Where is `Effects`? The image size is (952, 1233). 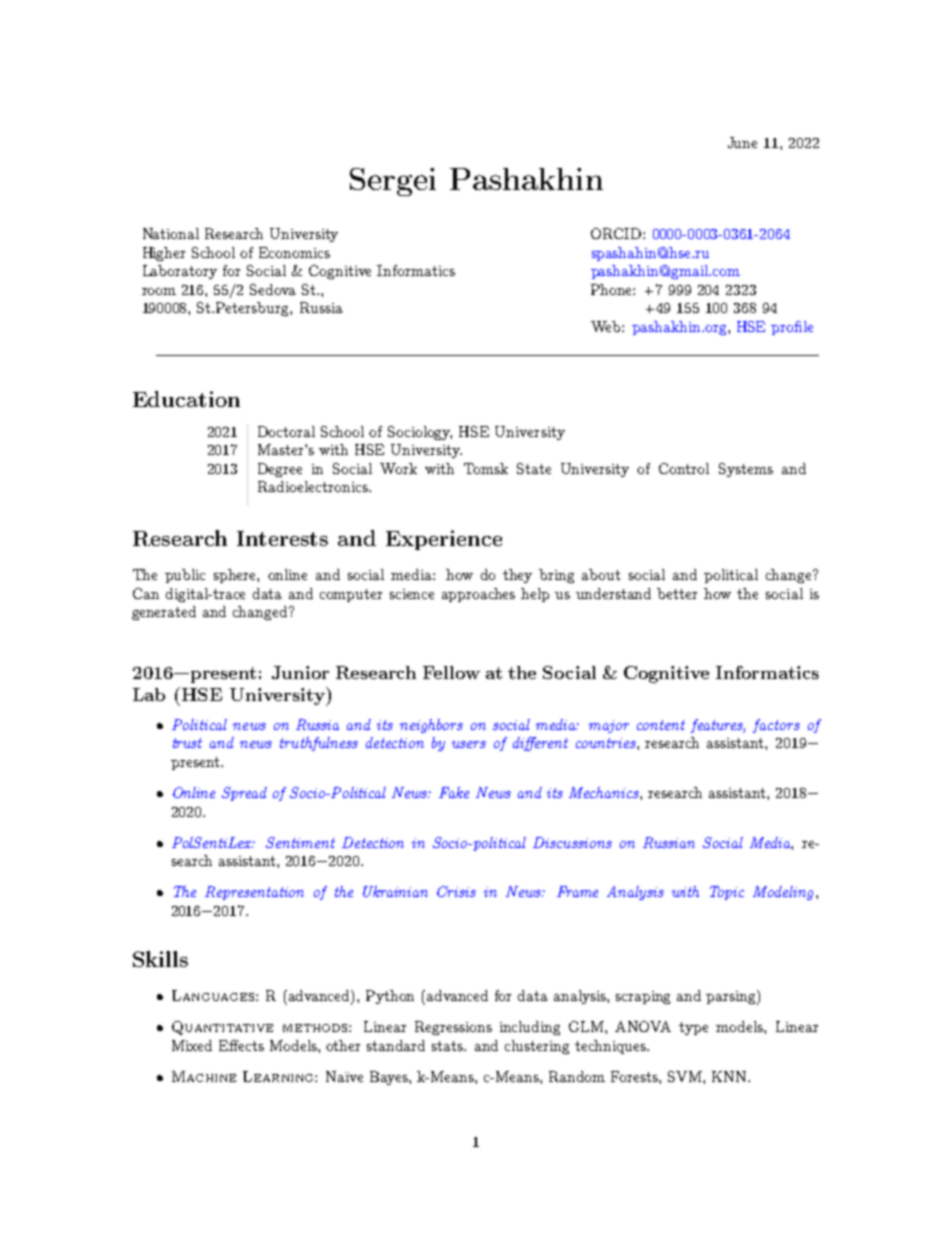
Effects is located at coordinates (241, 1045).
